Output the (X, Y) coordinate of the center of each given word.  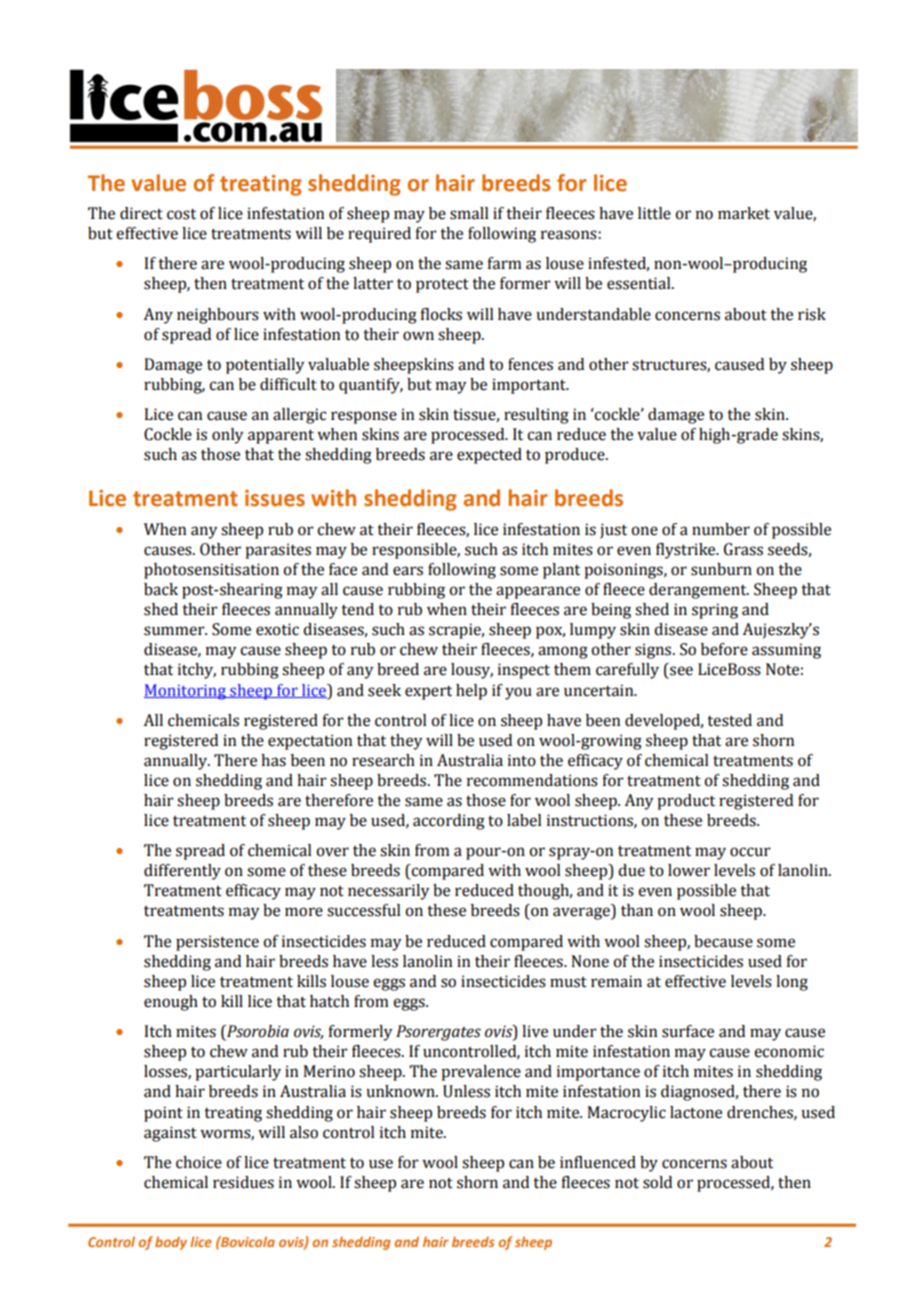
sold (657, 1182)
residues (243, 1182)
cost (181, 214)
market (744, 213)
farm (504, 263)
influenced (598, 1162)
